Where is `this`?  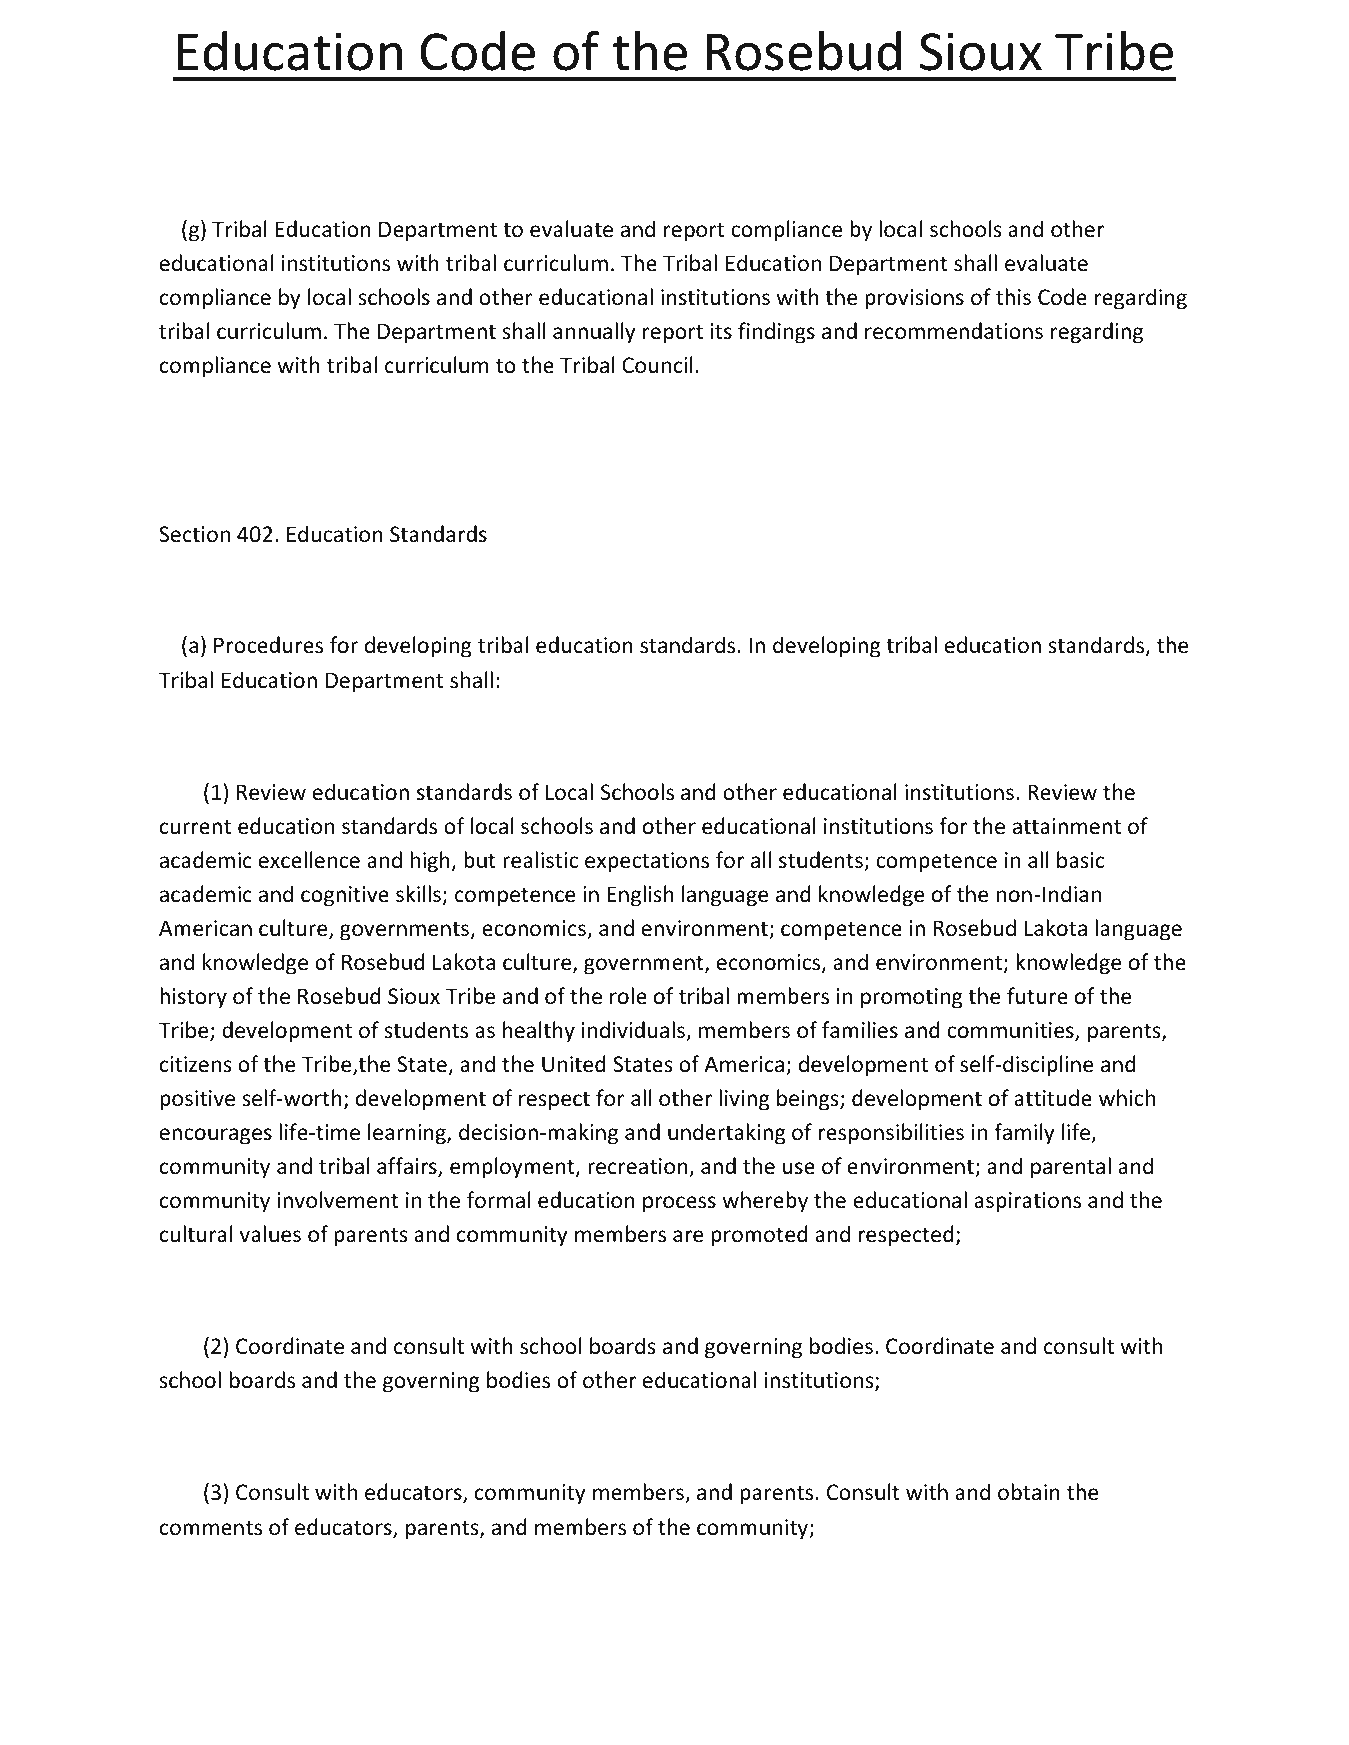 this is located at coordinates (1013, 297).
